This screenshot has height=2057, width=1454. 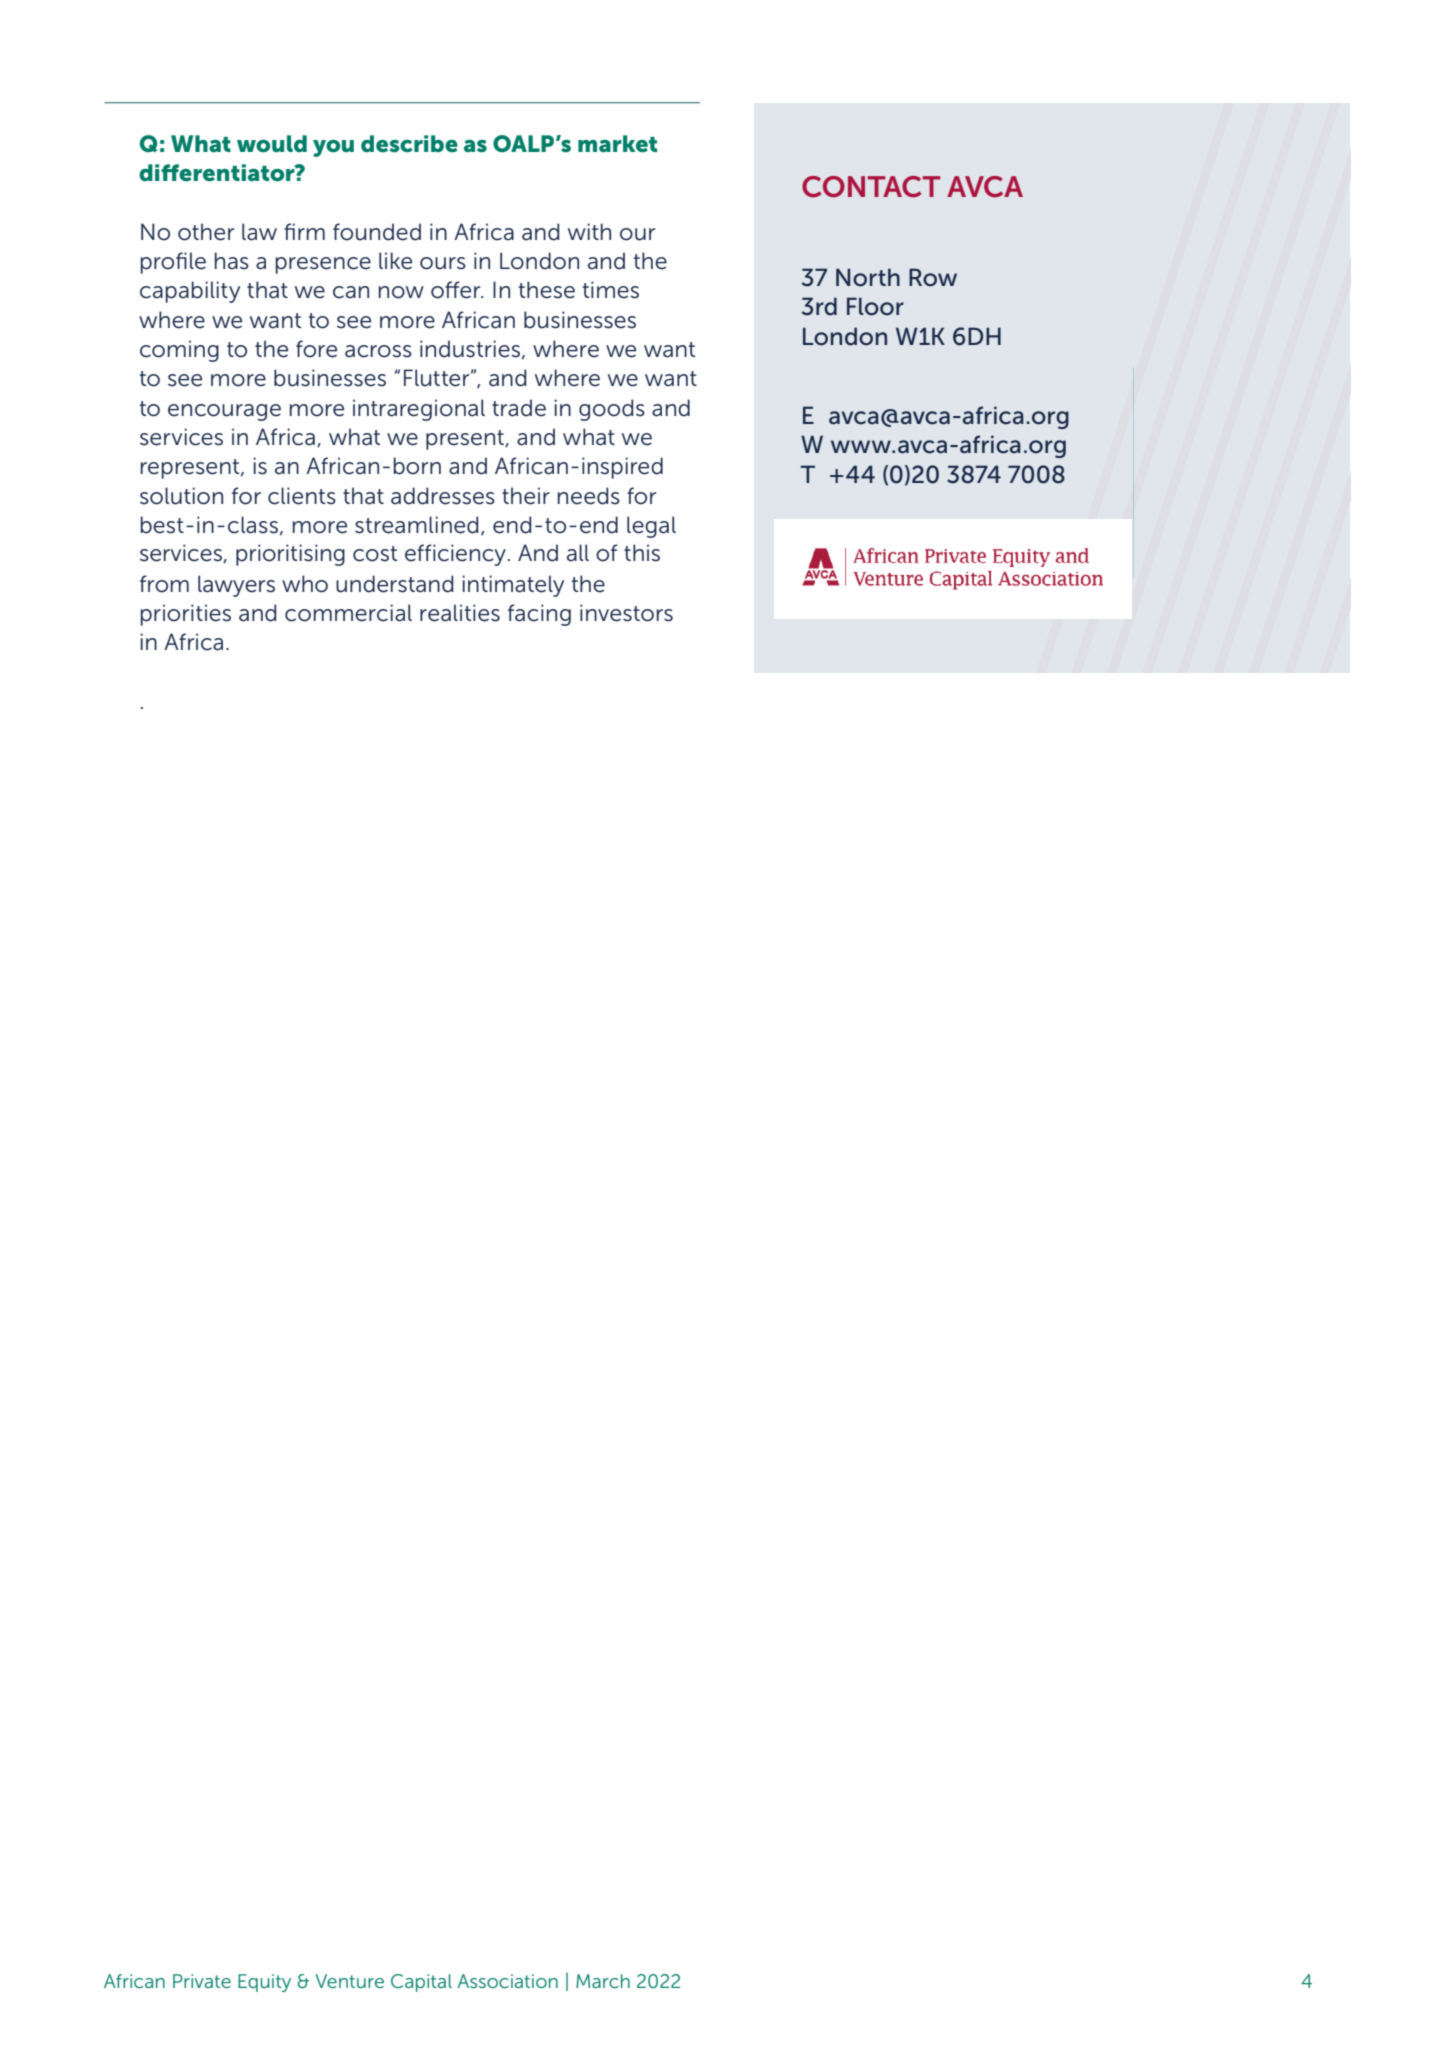 What do you see at coordinates (272, 144) in the screenshot?
I see `would` at bounding box center [272, 144].
